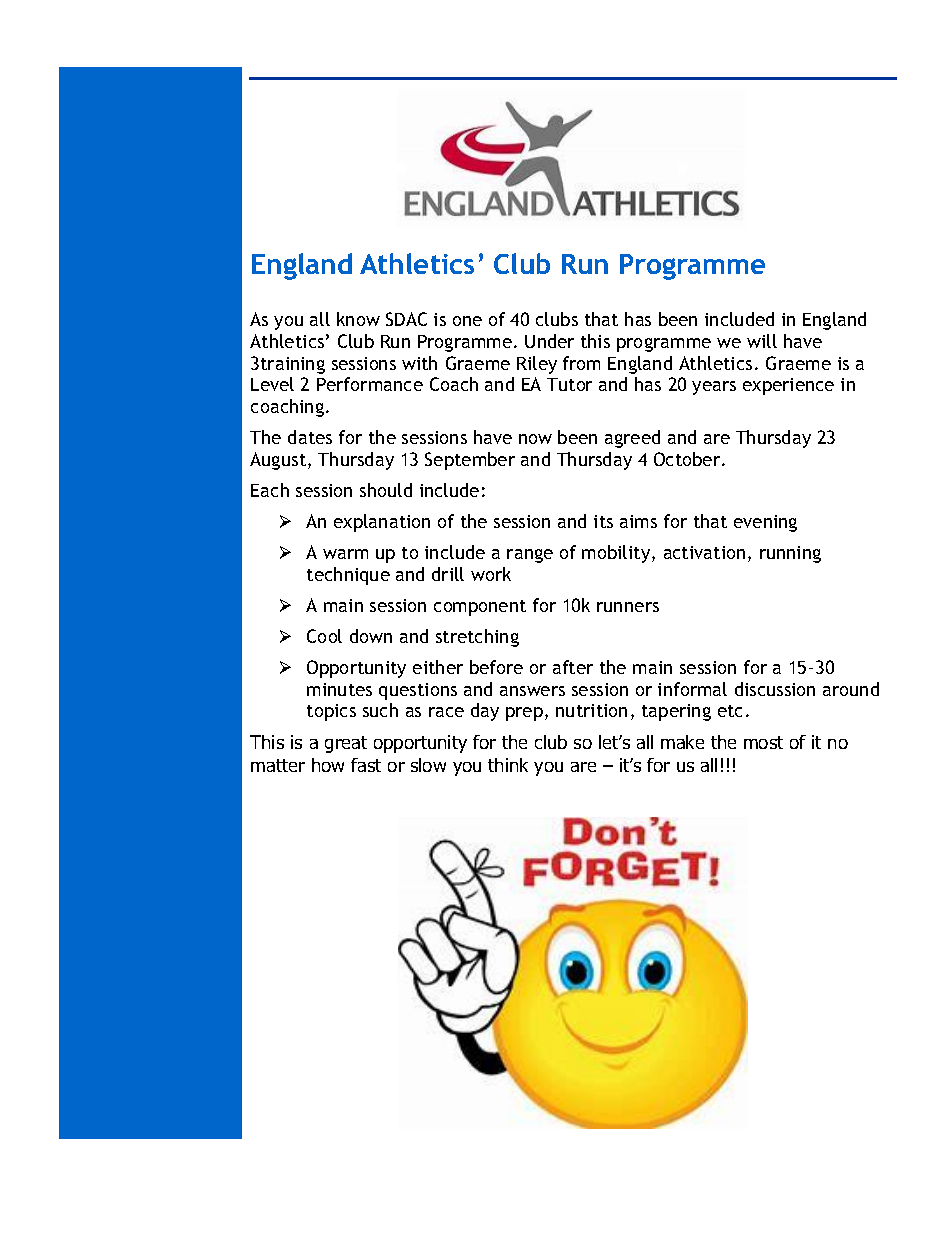  Describe the element at coordinates (549, 341) in the screenshot. I see `Under` at that location.
